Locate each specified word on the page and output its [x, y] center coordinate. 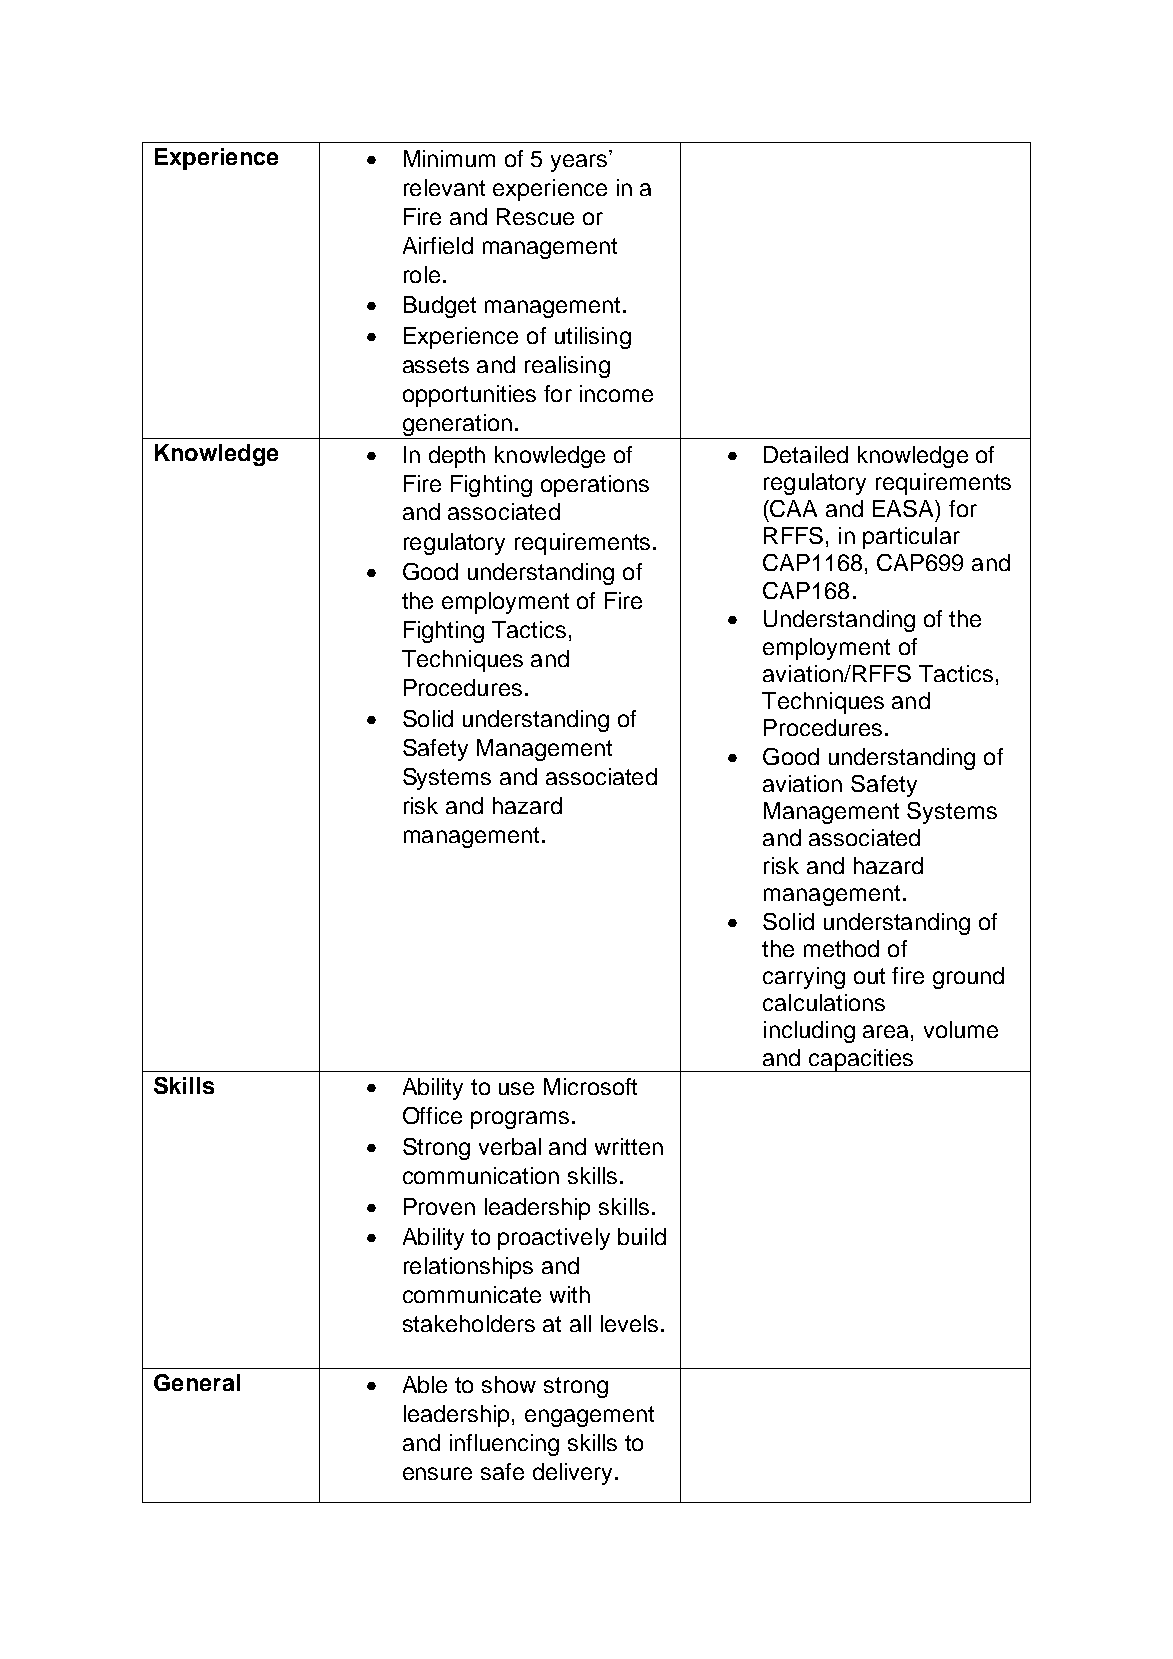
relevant [444, 187]
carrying [804, 978]
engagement [589, 1416]
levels [629, 1323]
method [841, 948]
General [197, 1382]
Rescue [535, 216]
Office [432, 1115]
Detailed [806, 454]
